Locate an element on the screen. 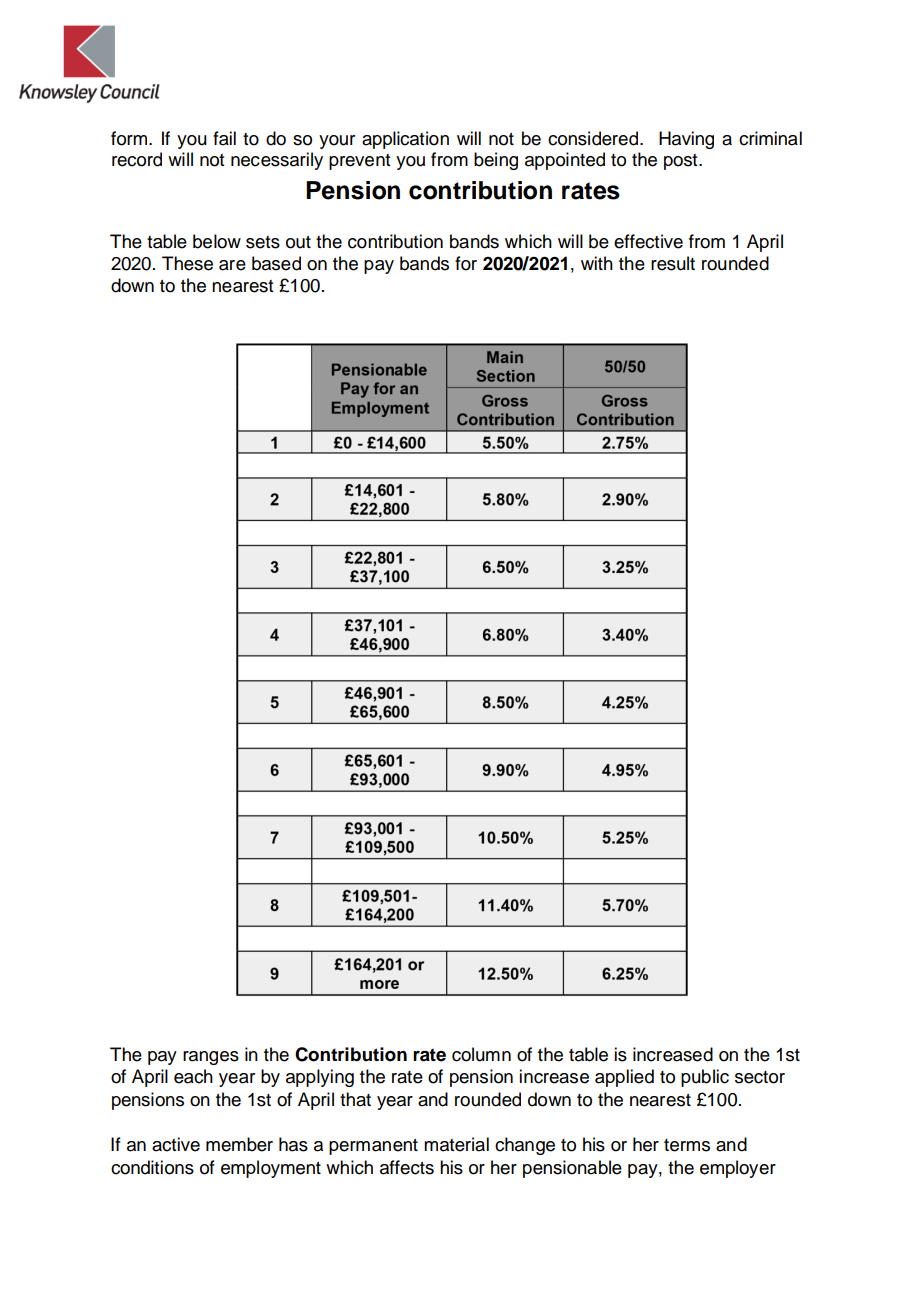 This screenshot has height=1308, width=924. public is located at coordinates (705, 1078).
